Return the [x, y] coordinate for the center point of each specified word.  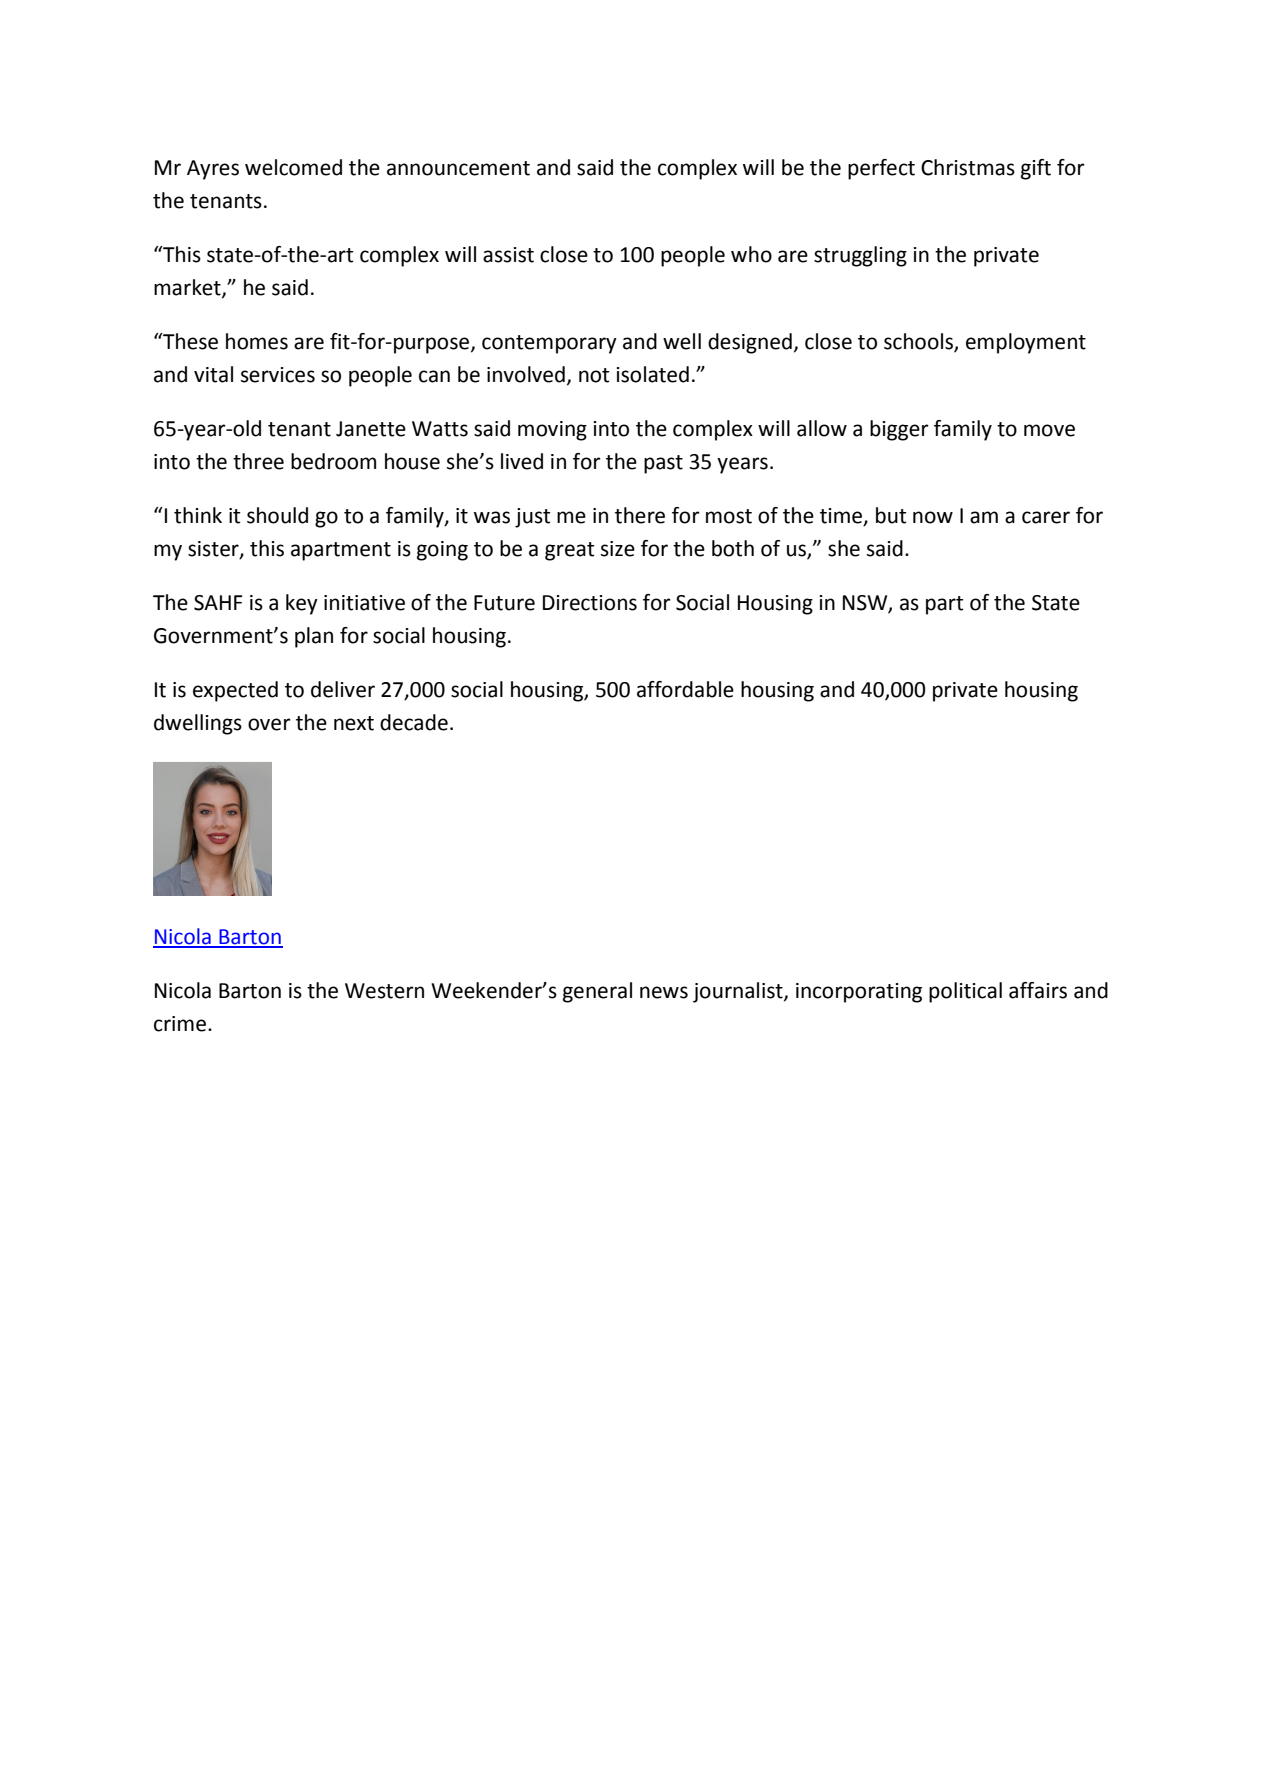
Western [384, 991]
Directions [590, 603]
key [302, 604]
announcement [458, 168]
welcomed [293, 167]
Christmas [968, 167]
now [933, 517]
